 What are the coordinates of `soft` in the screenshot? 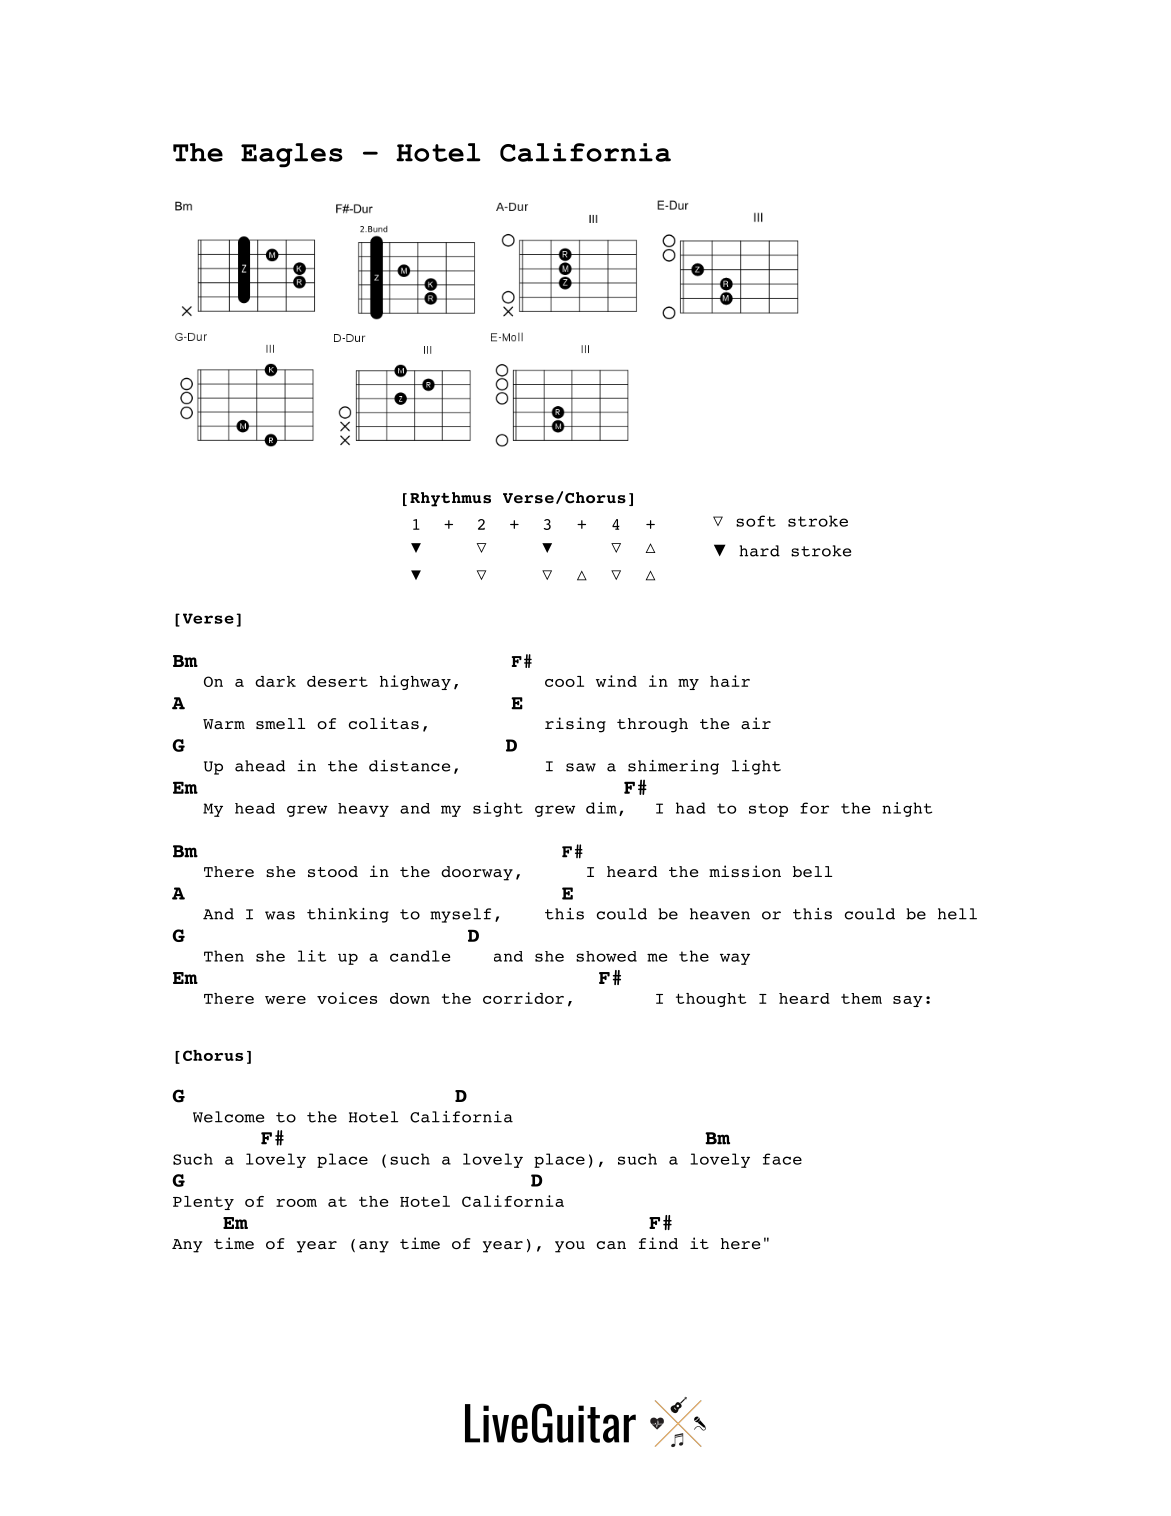 It's located at (756, 521).
